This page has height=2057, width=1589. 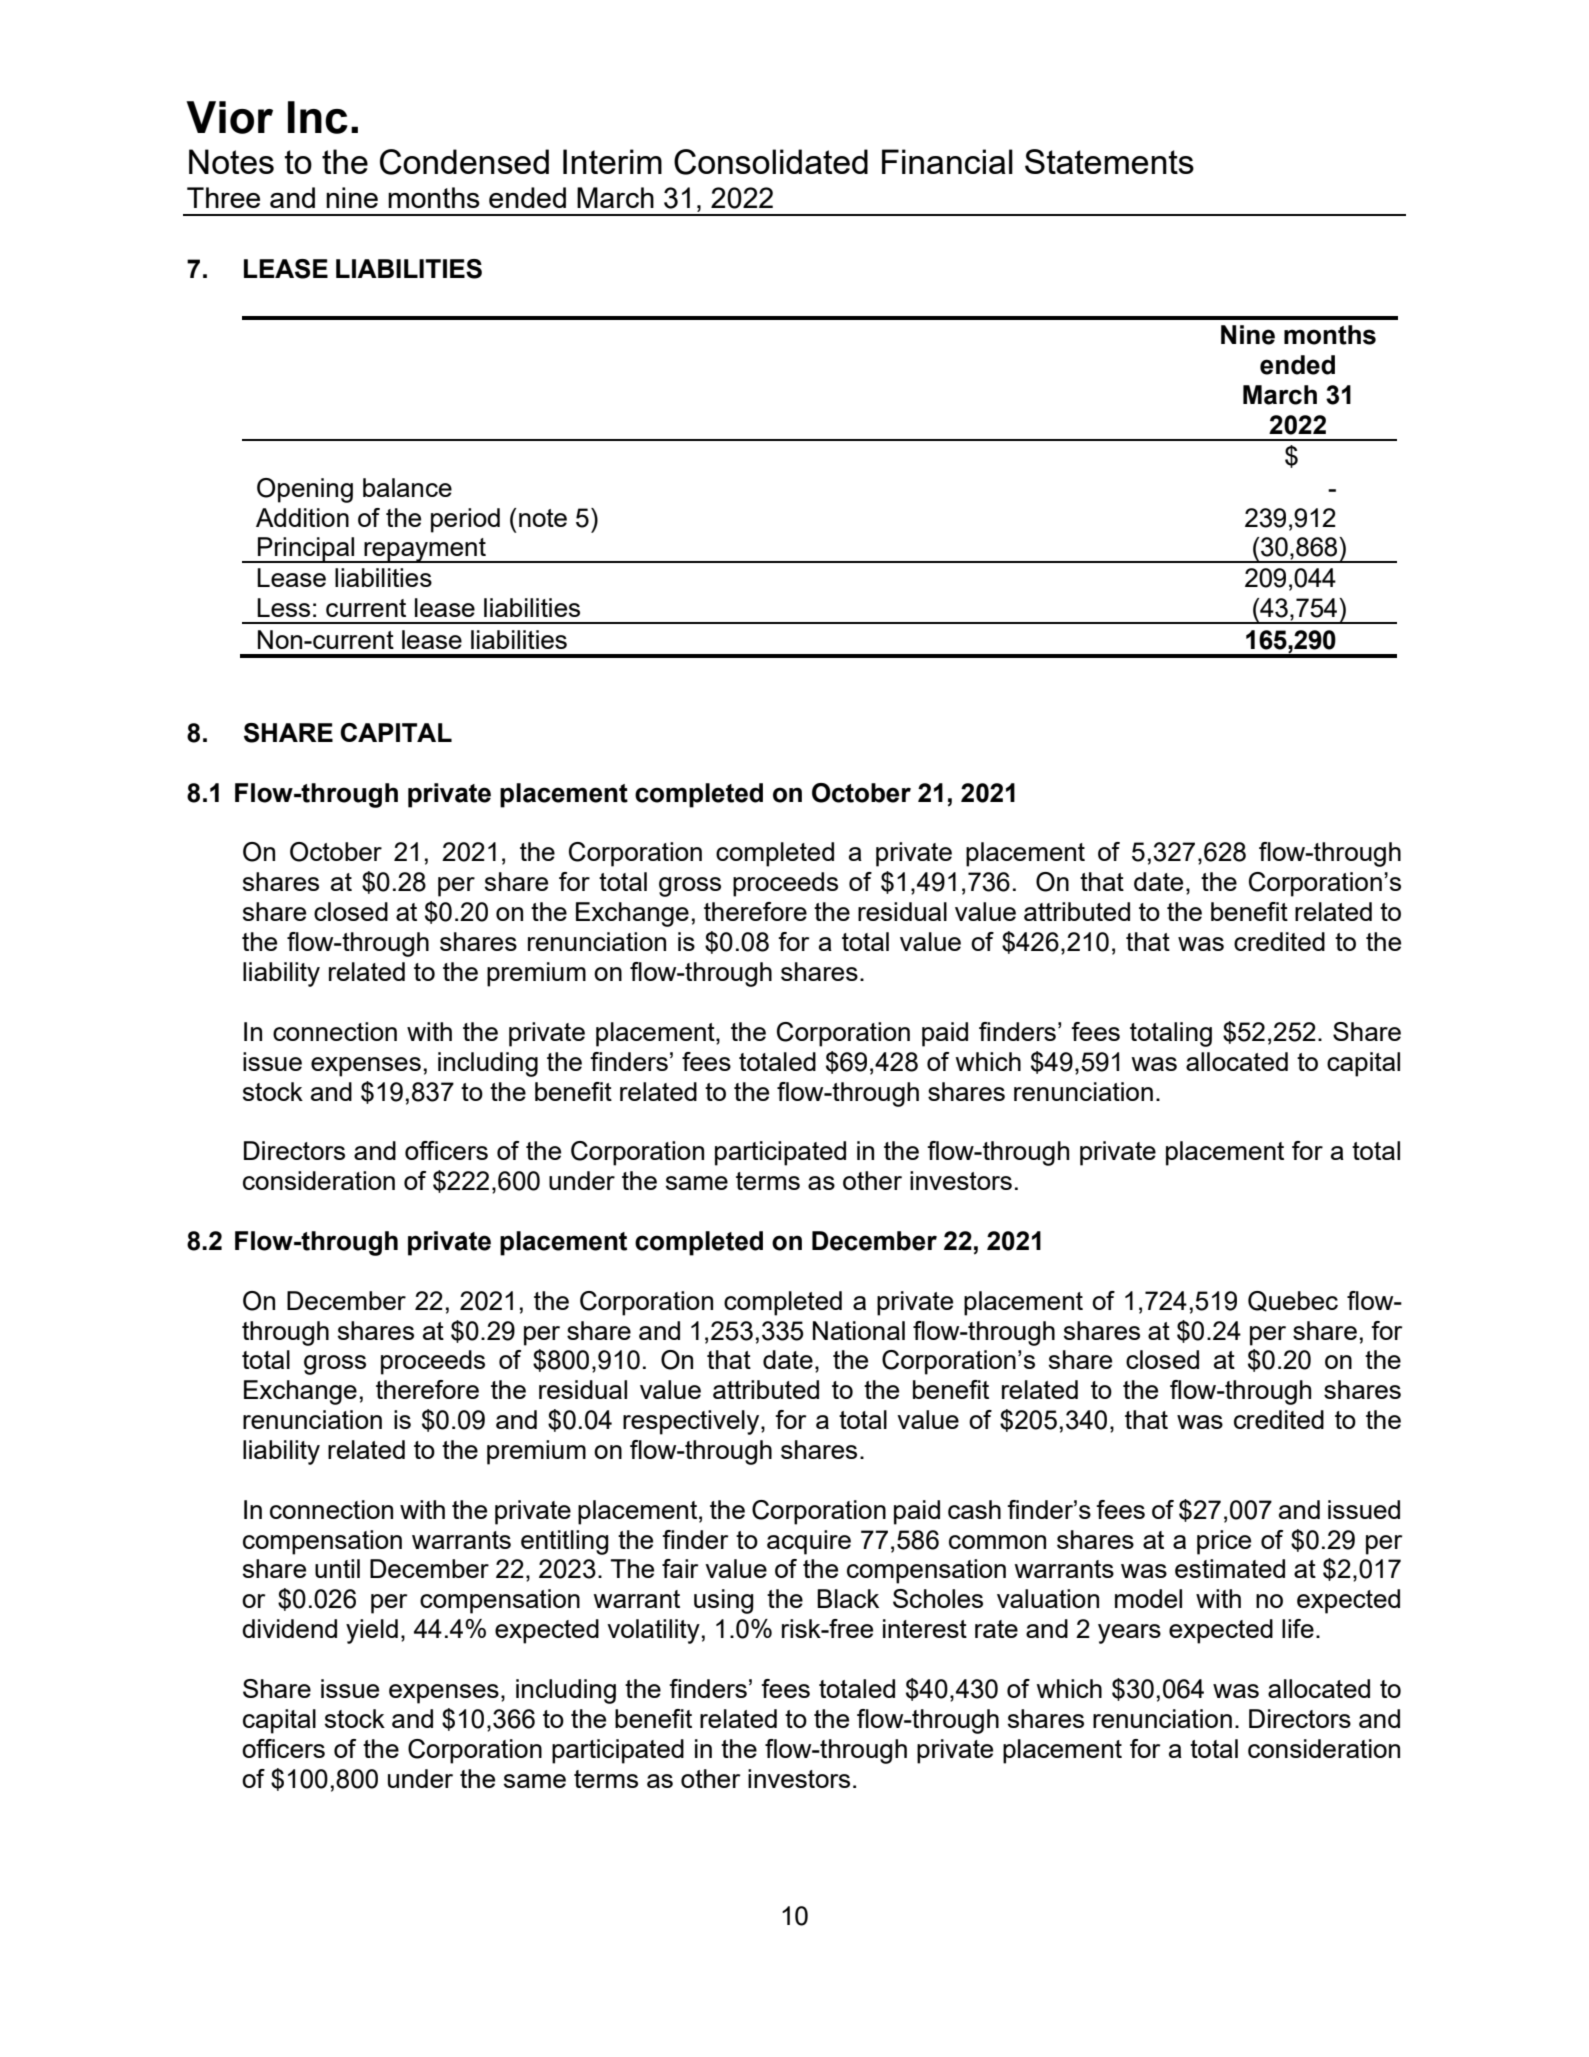 I want to click on using, so click(x=724, y=1601).
